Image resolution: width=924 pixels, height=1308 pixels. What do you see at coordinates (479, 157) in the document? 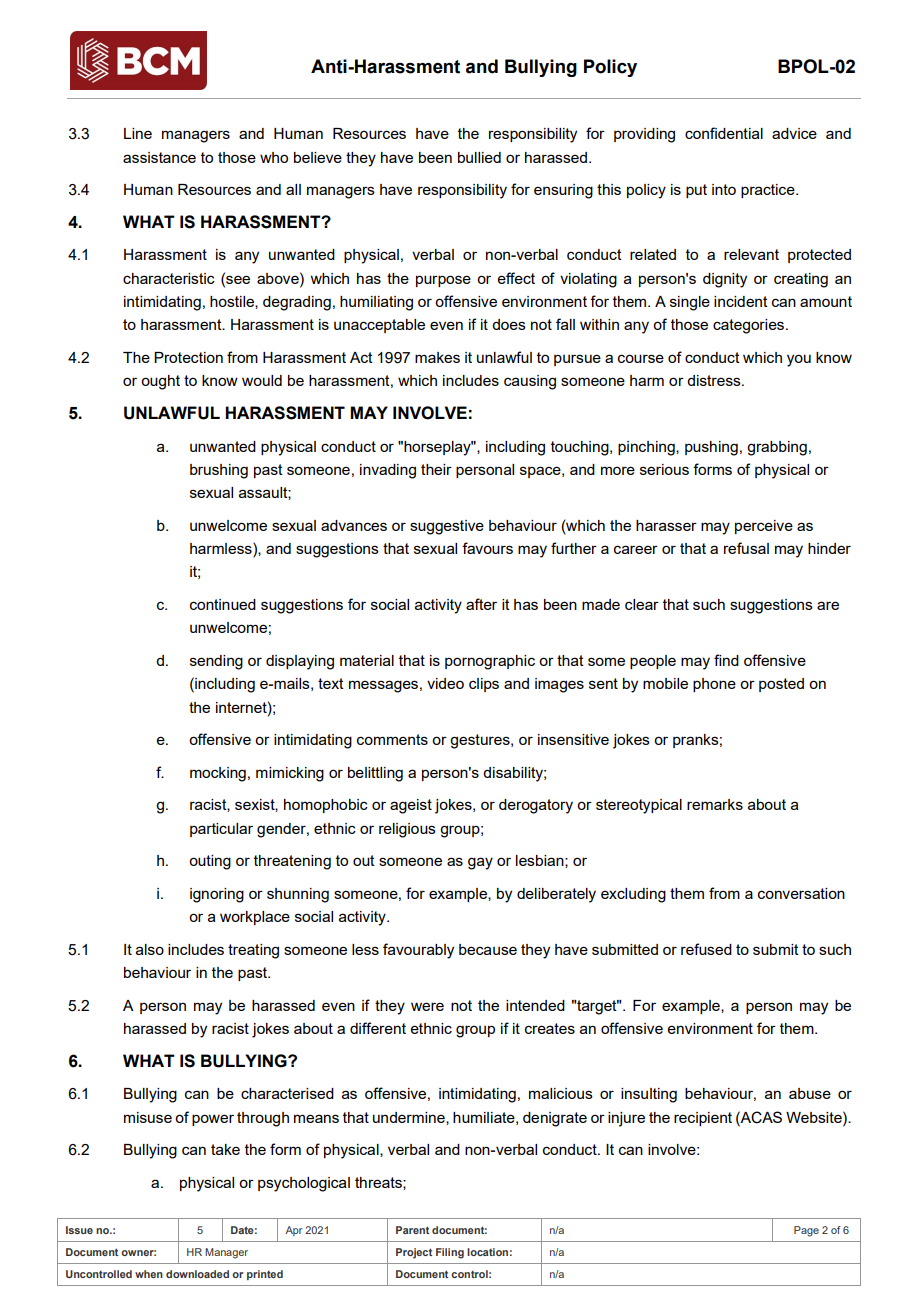
I see `bullied` at bounding box center [479, 157].
